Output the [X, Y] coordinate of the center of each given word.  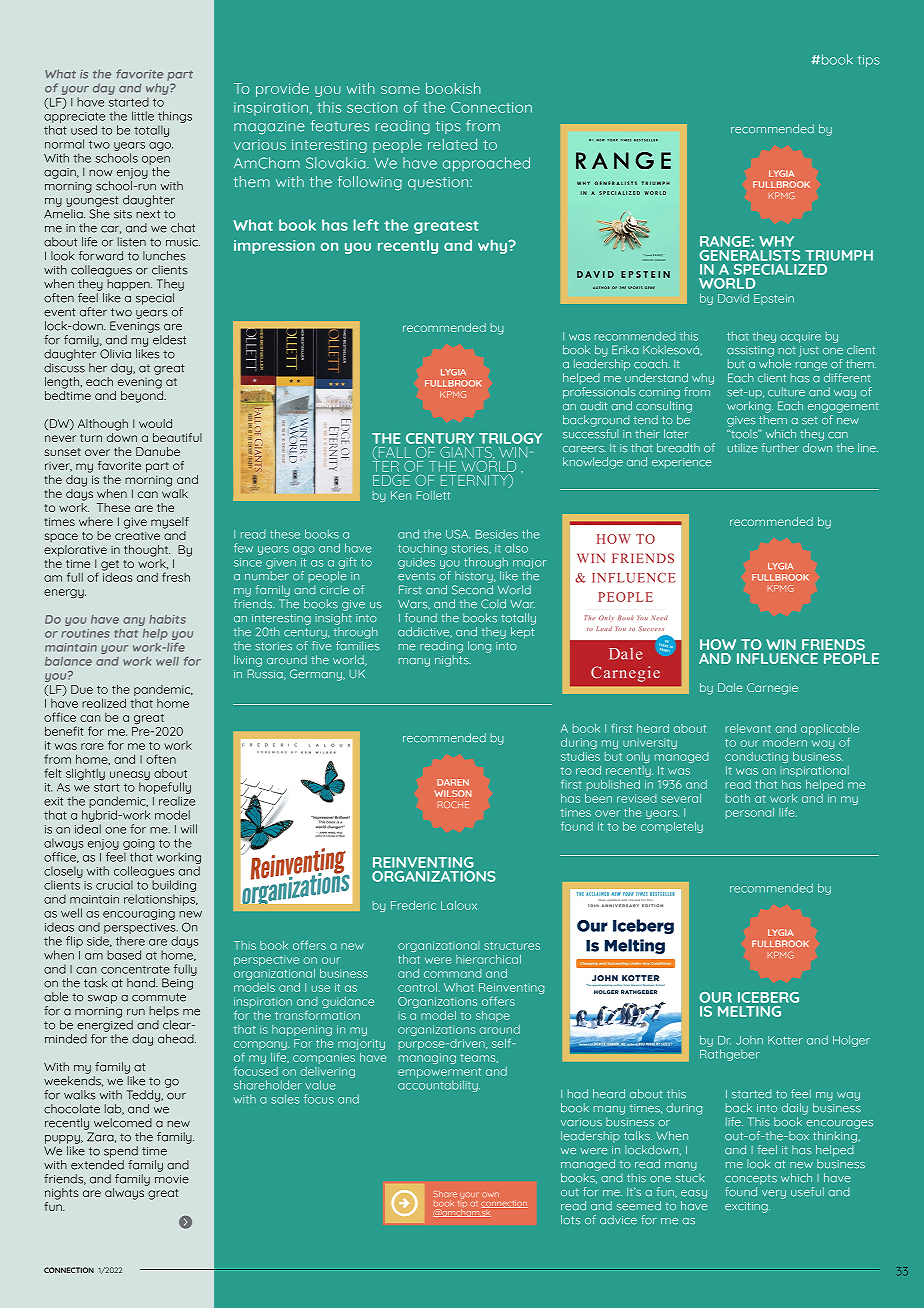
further [780, 448]
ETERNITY [475, 481]
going [139, 844]
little [143, 116]
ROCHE [453, 804]
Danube [158, 451]
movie [172, 1179]
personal [750, 813]
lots [570, 1220]
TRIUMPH [839, 255]
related [452, 144]
